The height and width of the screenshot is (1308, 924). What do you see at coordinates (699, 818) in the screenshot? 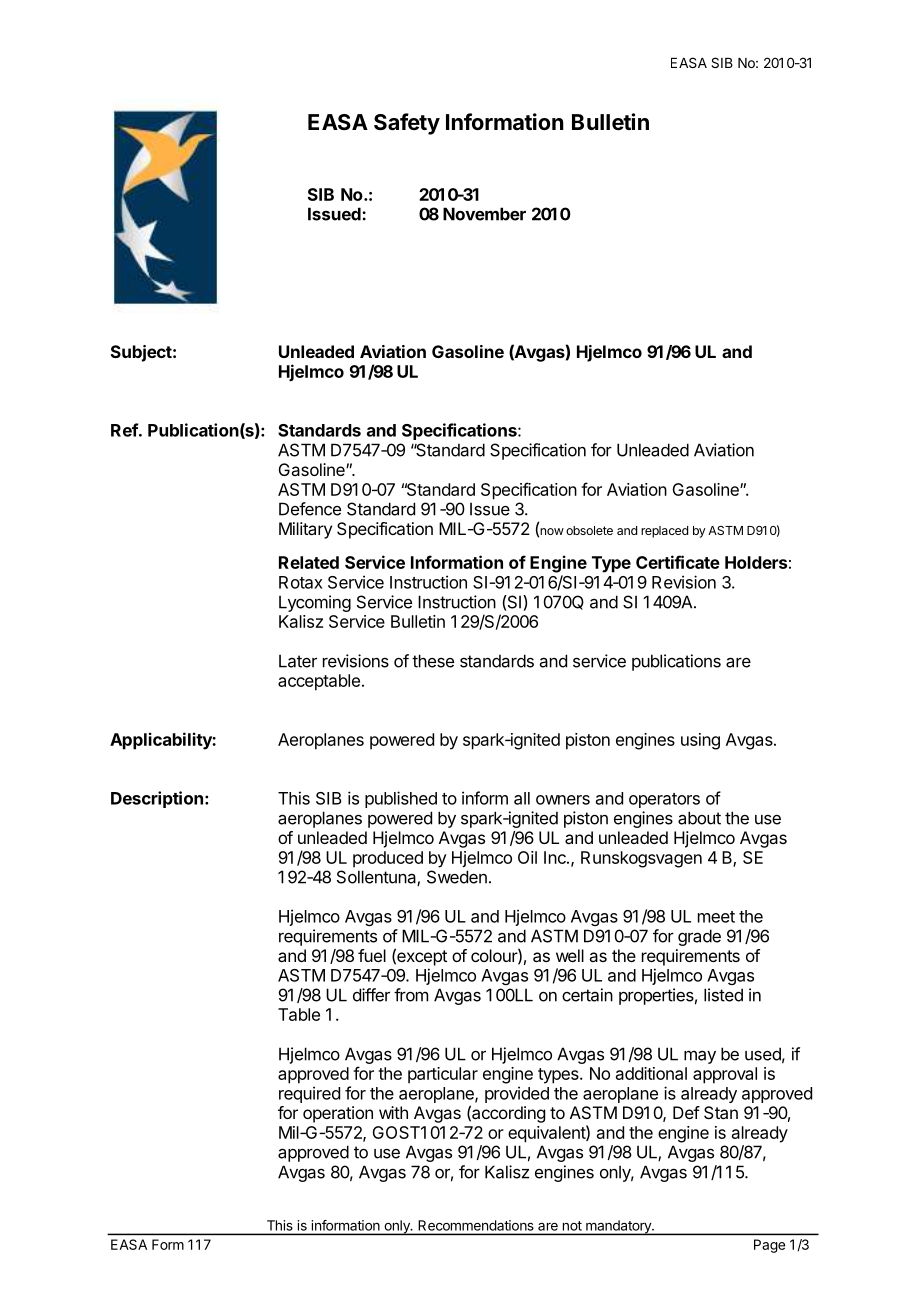
I see `about` at bounding box center [699, 818].
